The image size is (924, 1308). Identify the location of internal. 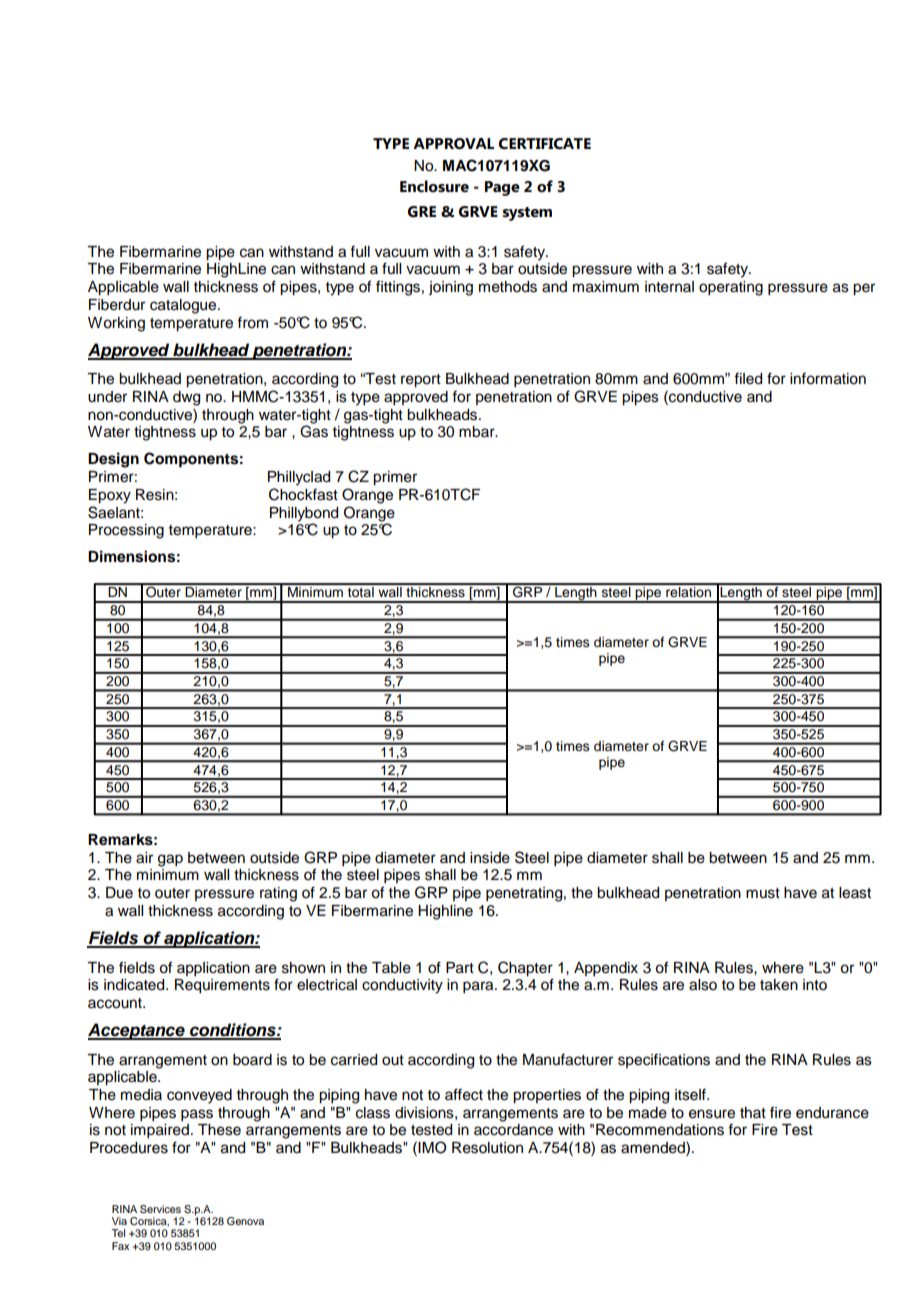
(669, 287).
